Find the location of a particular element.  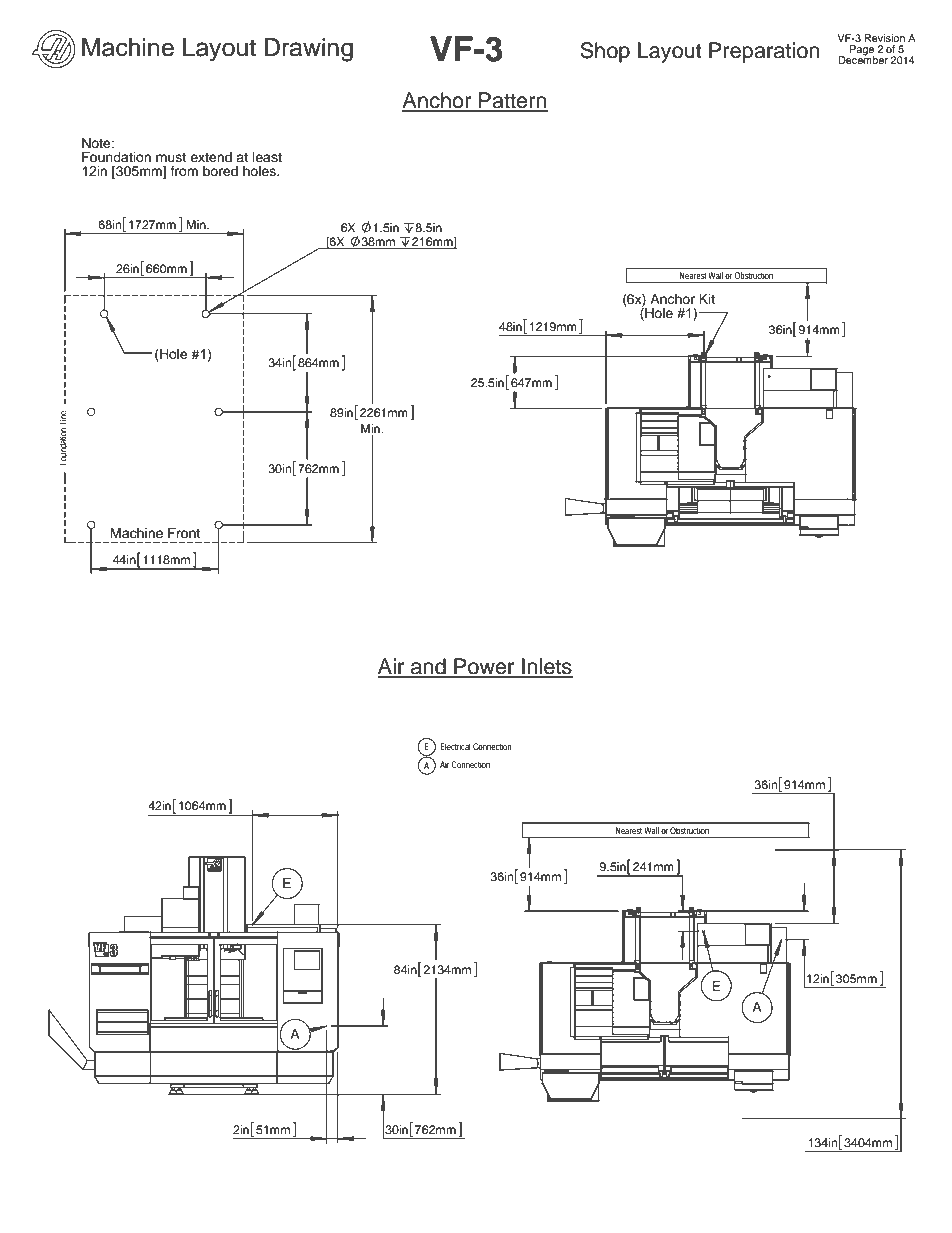

Front is located at coordinates (184, 533).
